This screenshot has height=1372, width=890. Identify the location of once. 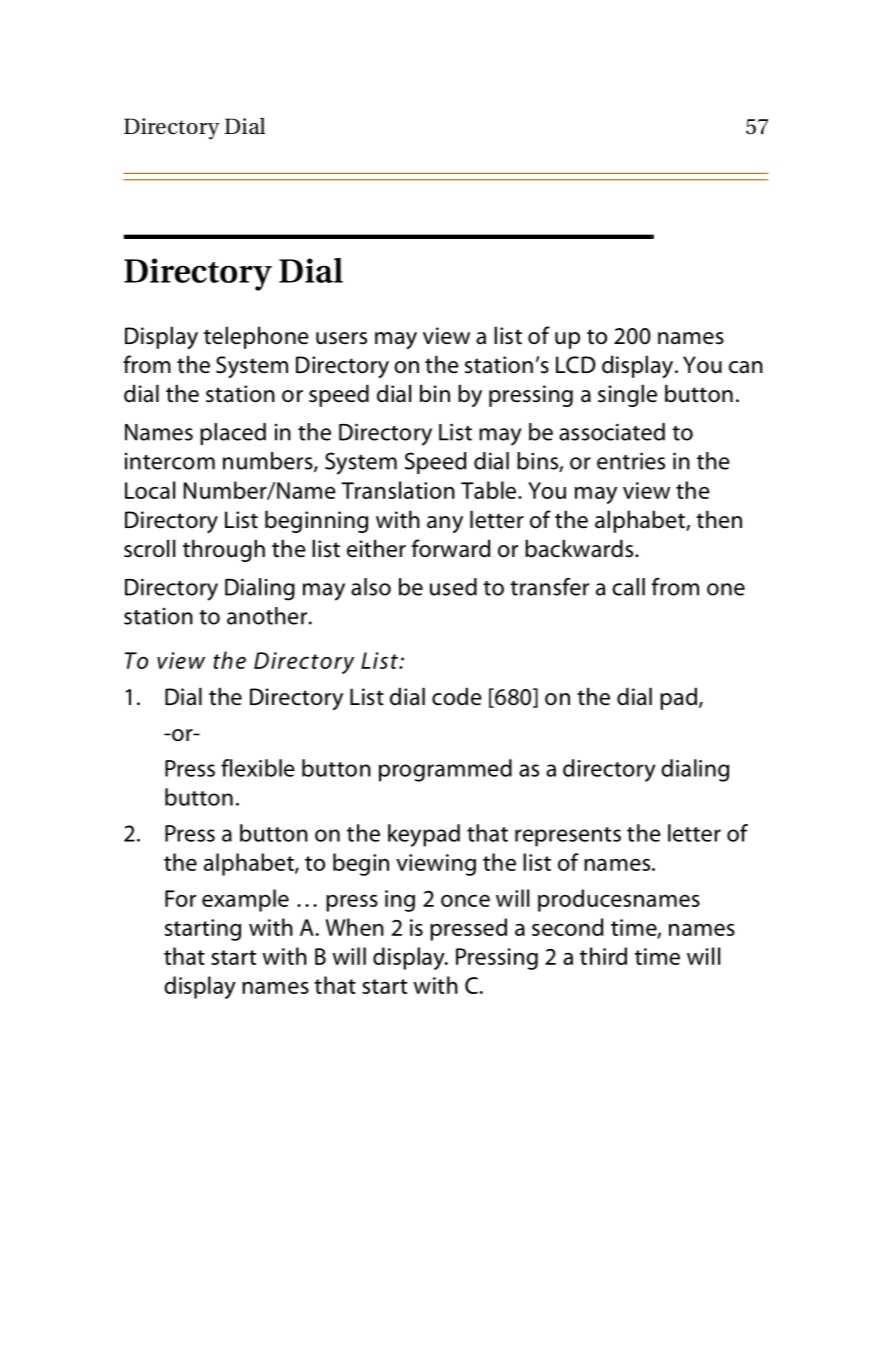
(465, 900).
